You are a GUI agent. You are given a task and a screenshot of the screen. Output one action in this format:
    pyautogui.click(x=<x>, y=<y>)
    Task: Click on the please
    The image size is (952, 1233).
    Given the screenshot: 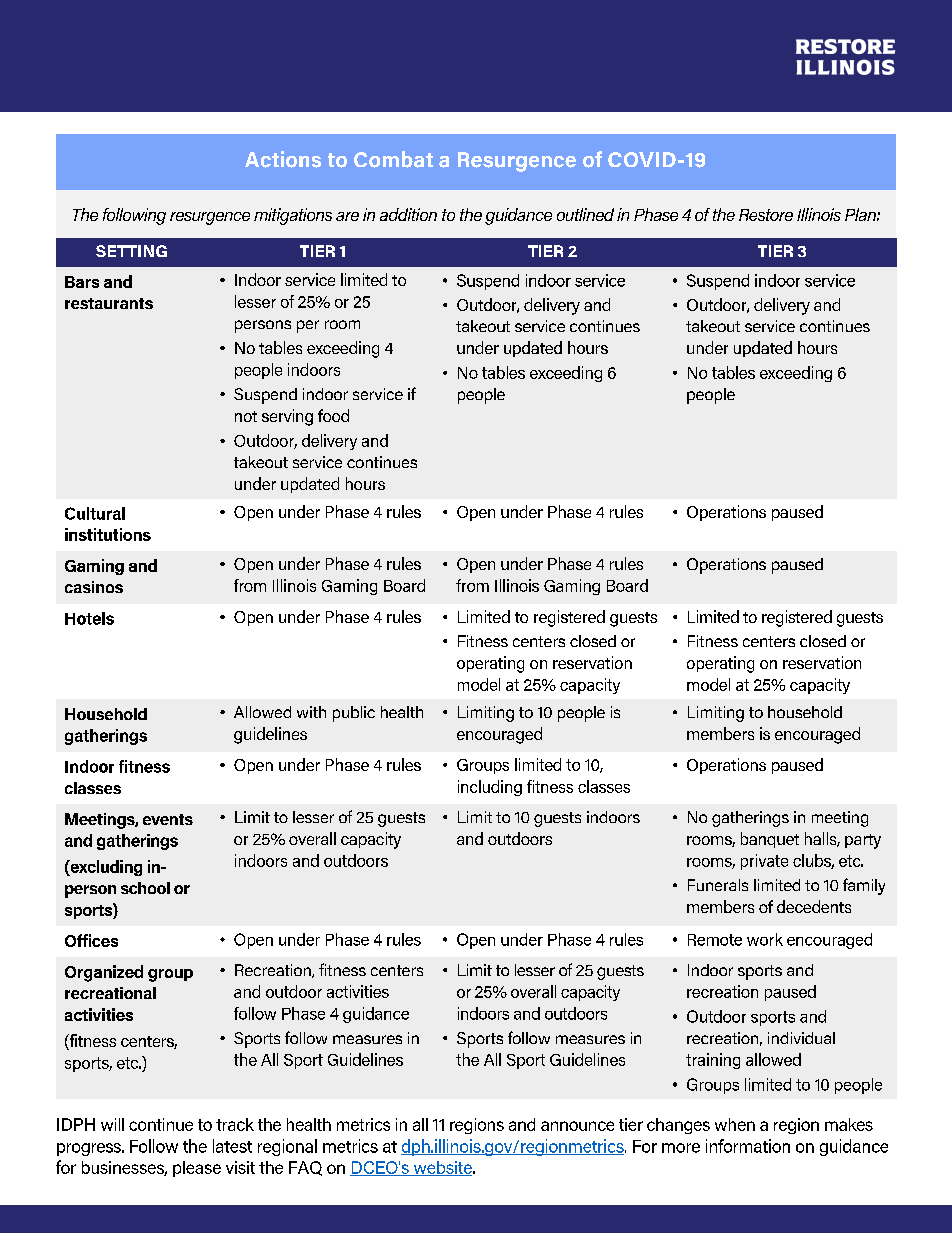 What is the action you would take?
    pyautogui.click(x=197, y=1169)
